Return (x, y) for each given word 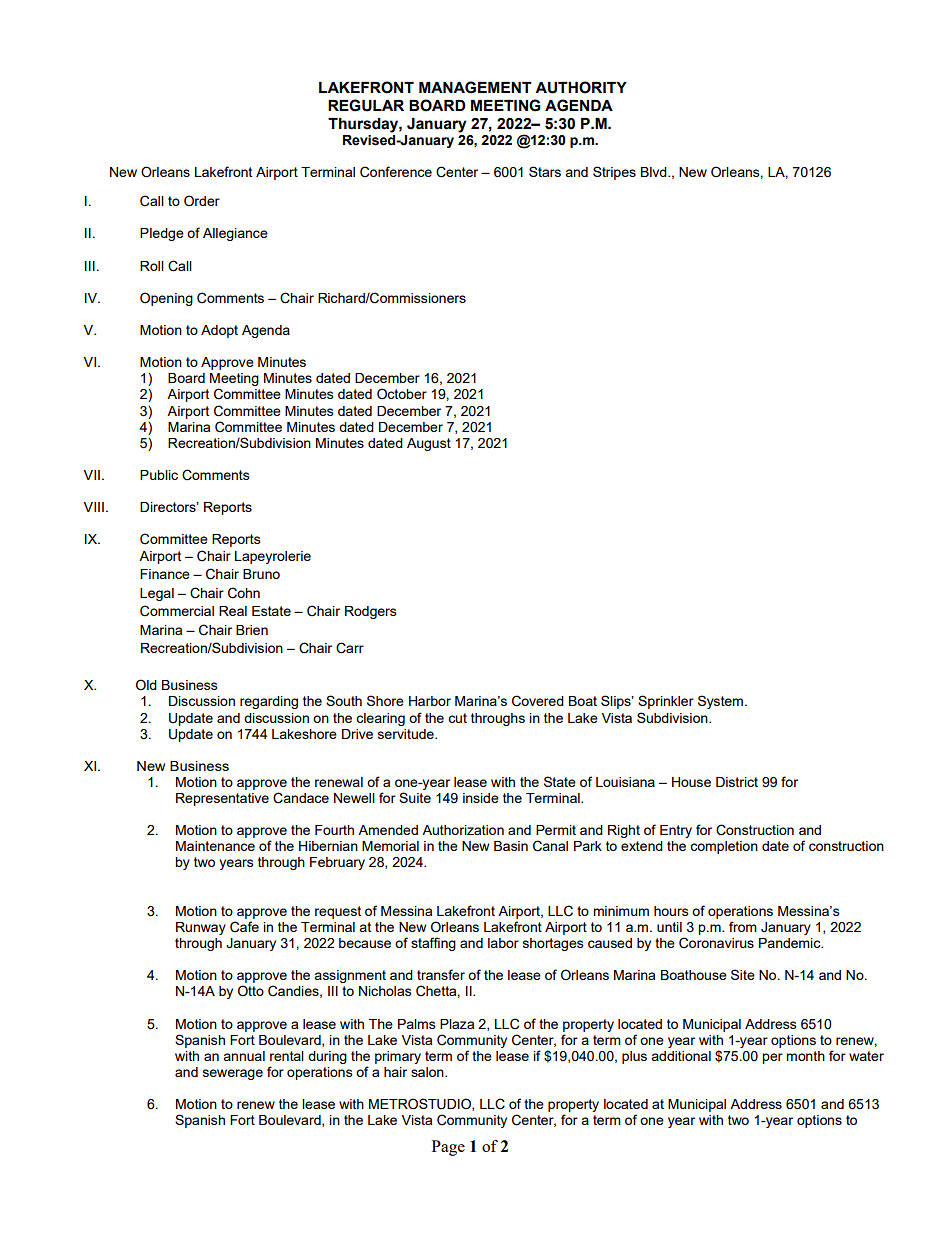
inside (481, 798)
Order (202, 201)
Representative (222, 799)
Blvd (655, 172)
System (722, 702)
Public (159, 475)
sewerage (233, 1074)
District (737, 782)
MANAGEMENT (475, 87)
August (429, 444)
